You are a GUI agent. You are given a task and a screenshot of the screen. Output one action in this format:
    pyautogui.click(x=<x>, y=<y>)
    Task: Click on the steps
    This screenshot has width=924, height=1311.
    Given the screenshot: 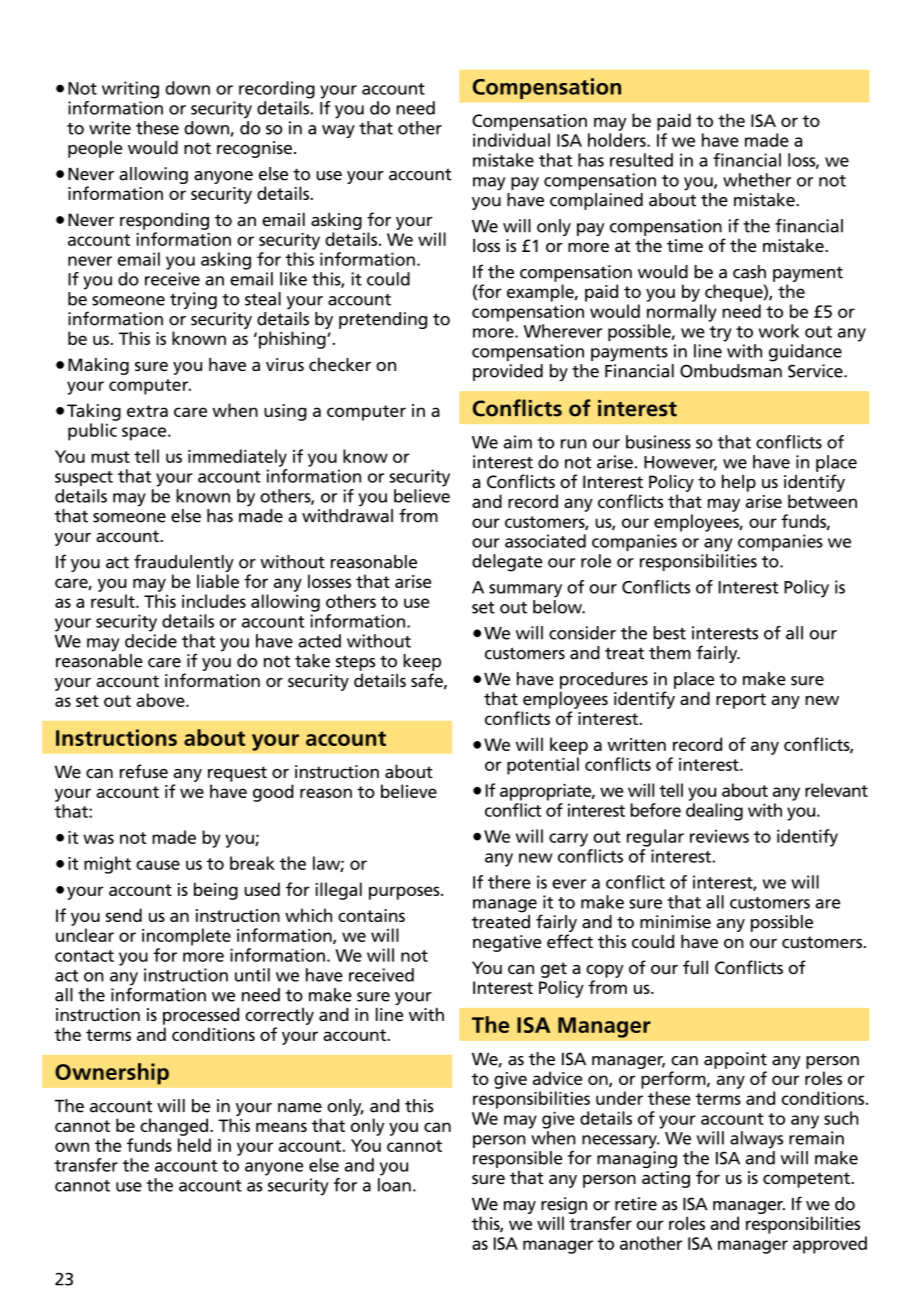 What is the action you would take?
    pyautogui.click(x=355, y=663)
